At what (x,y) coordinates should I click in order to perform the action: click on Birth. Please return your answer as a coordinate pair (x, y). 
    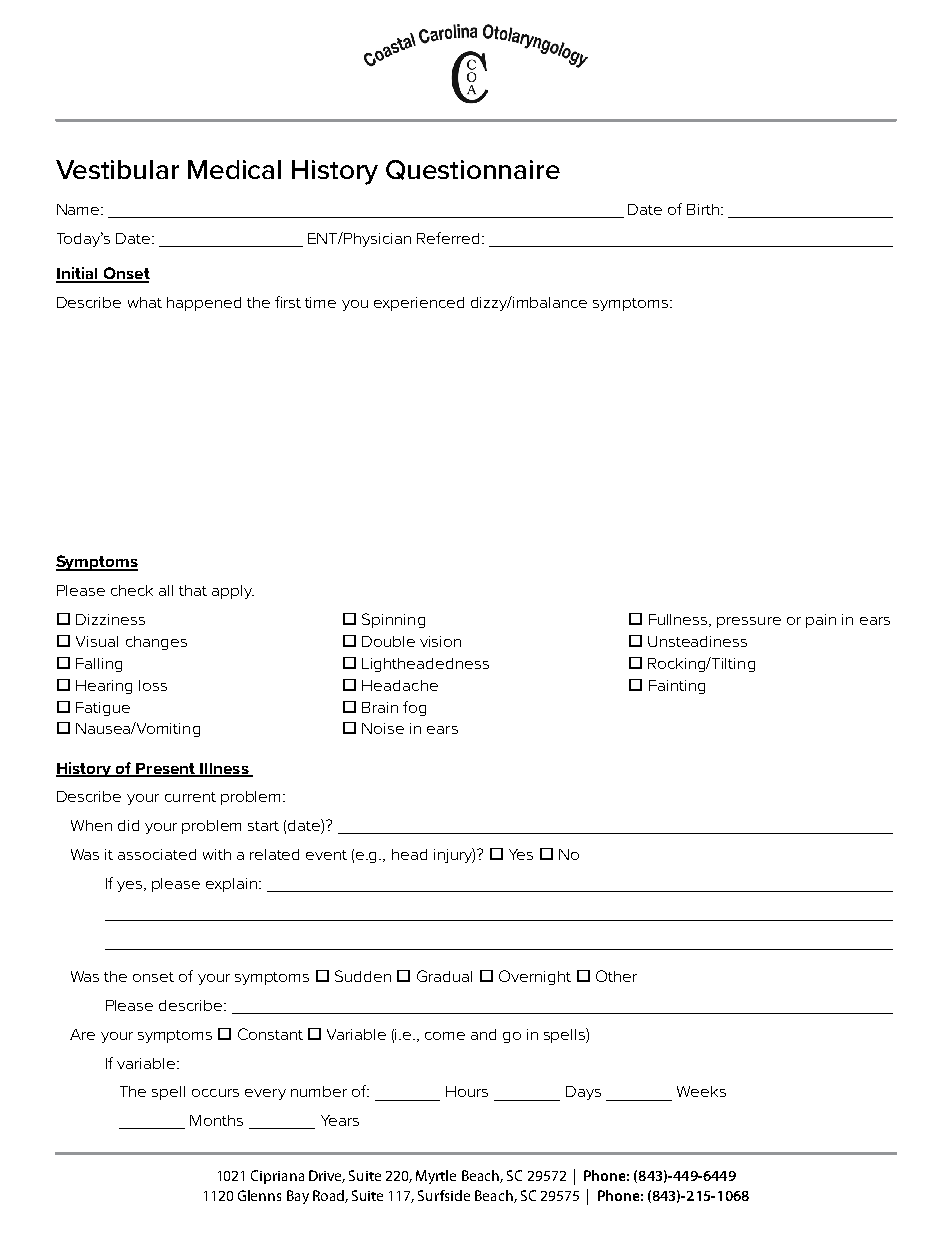
    Looking at the image, I should click on (703, 209).
